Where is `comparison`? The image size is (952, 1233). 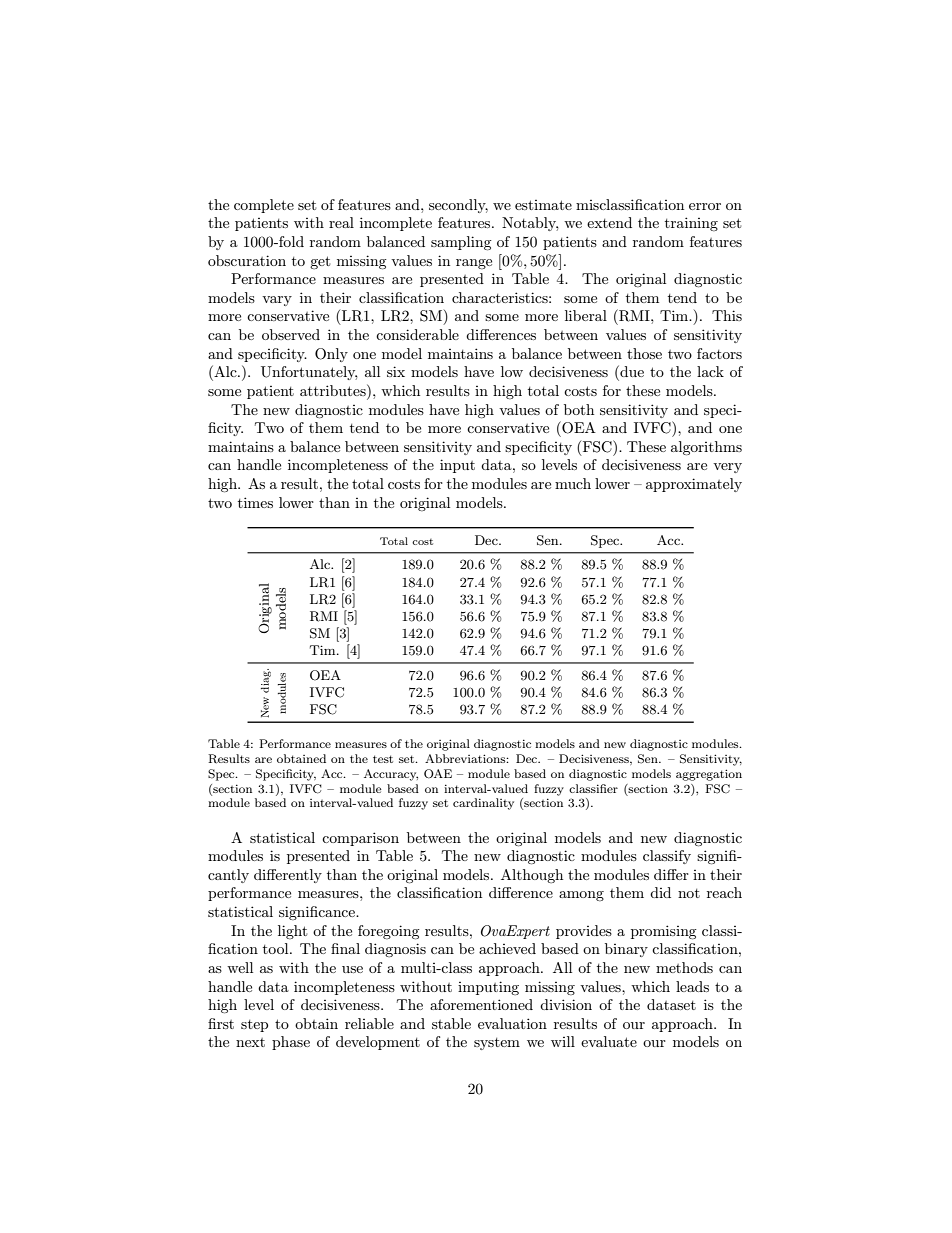 comparison is located at coordinates (360, 839).
